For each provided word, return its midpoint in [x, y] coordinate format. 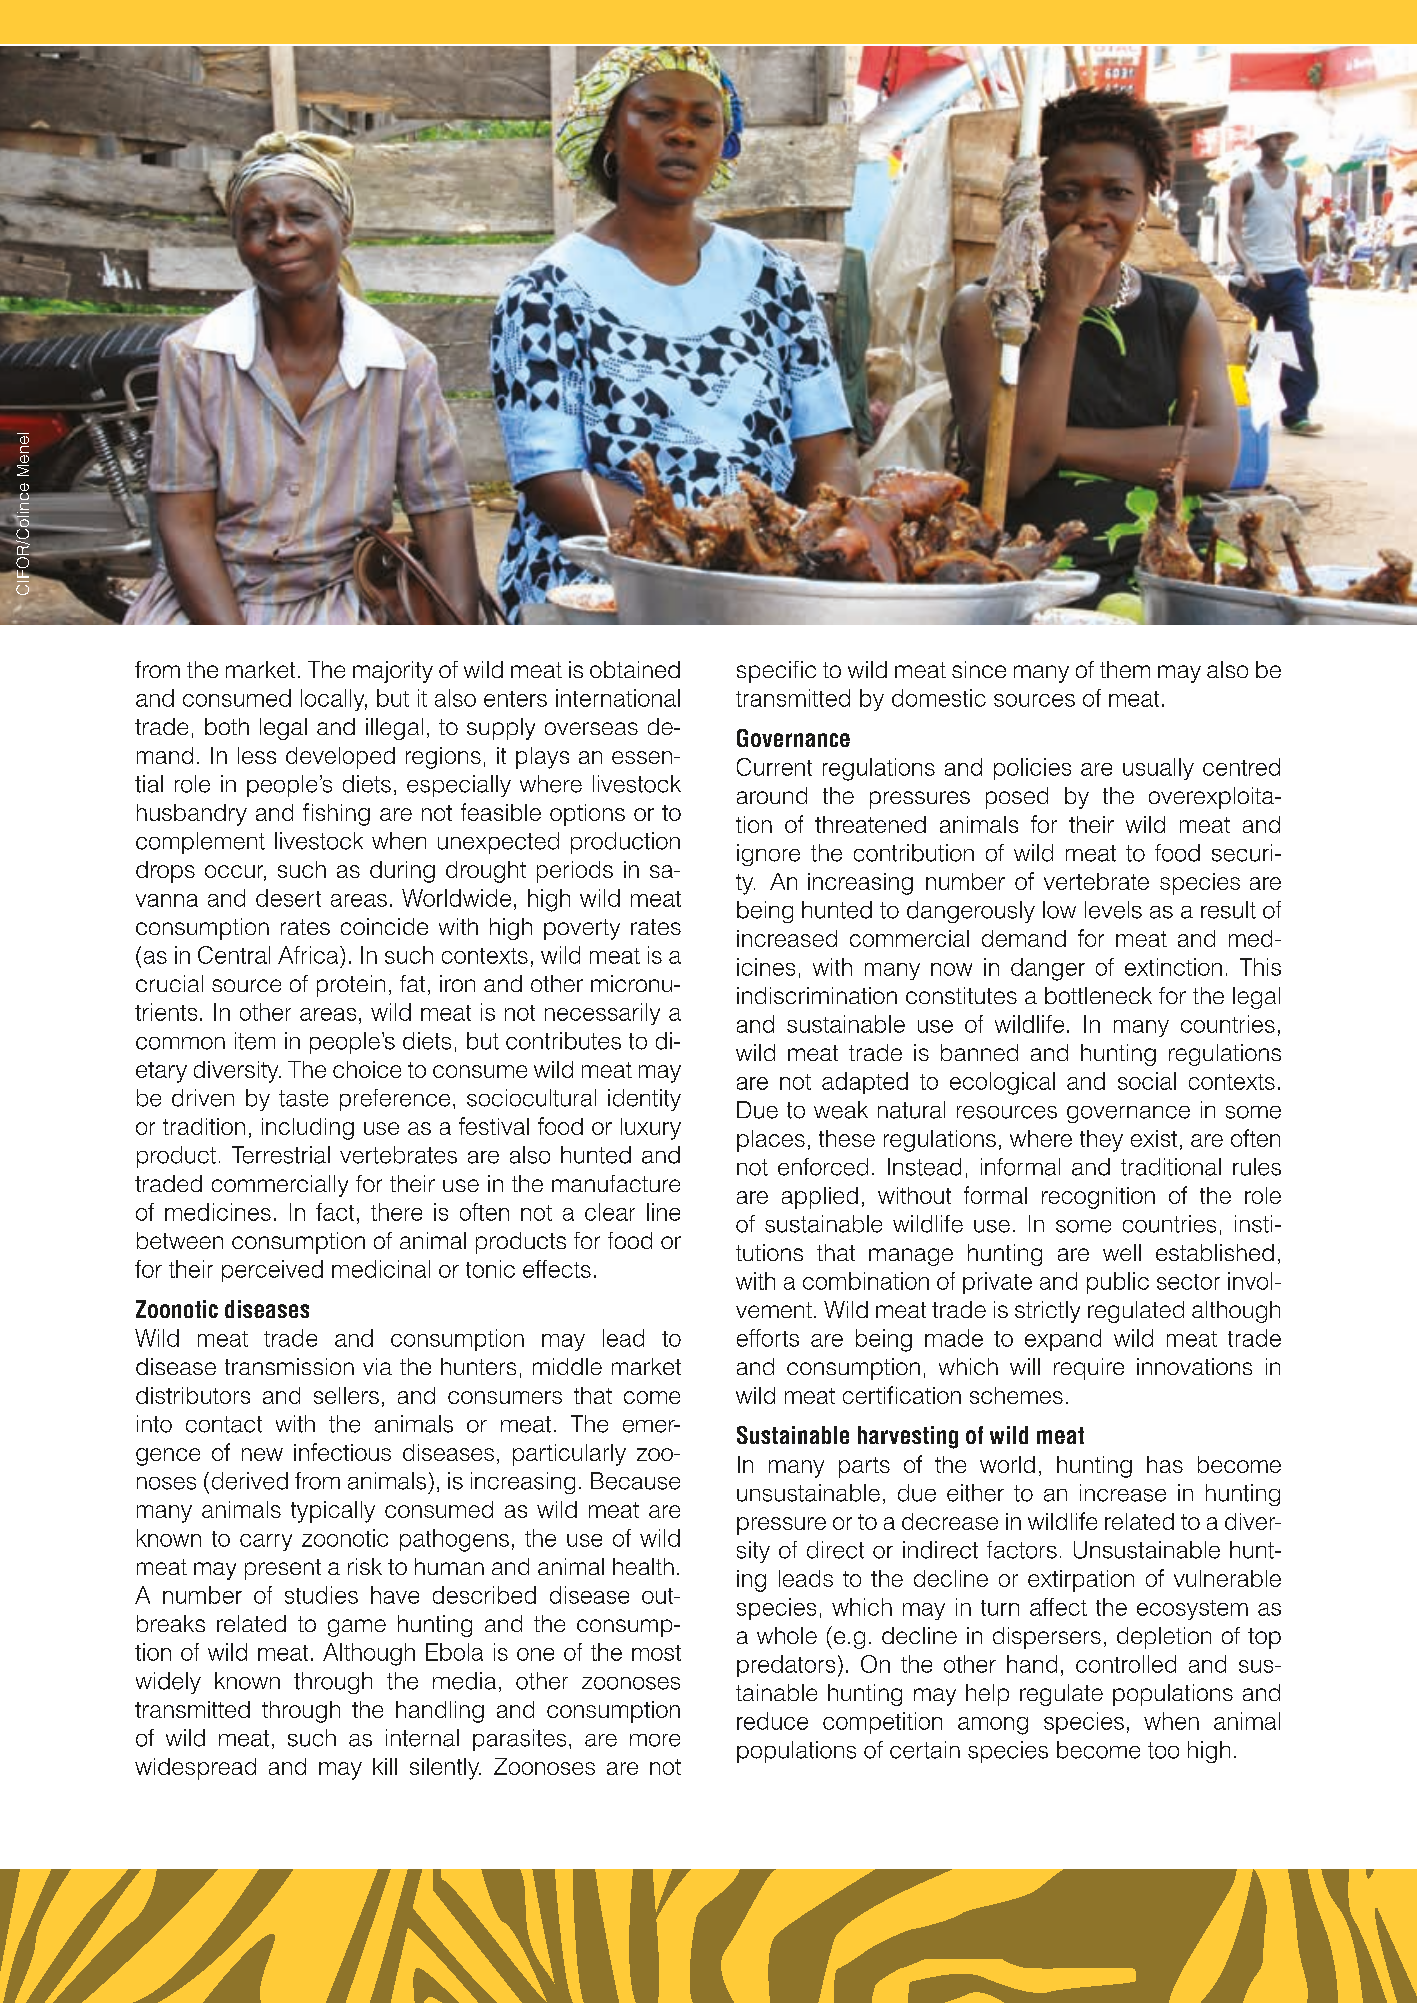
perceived [272, 1271]
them [1125, 669]
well [1122, 1252]
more [655, 1740]
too [1163, 1750]
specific [776, 672]
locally [334, 700]
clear [610, 1212]
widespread [195, 1769]
